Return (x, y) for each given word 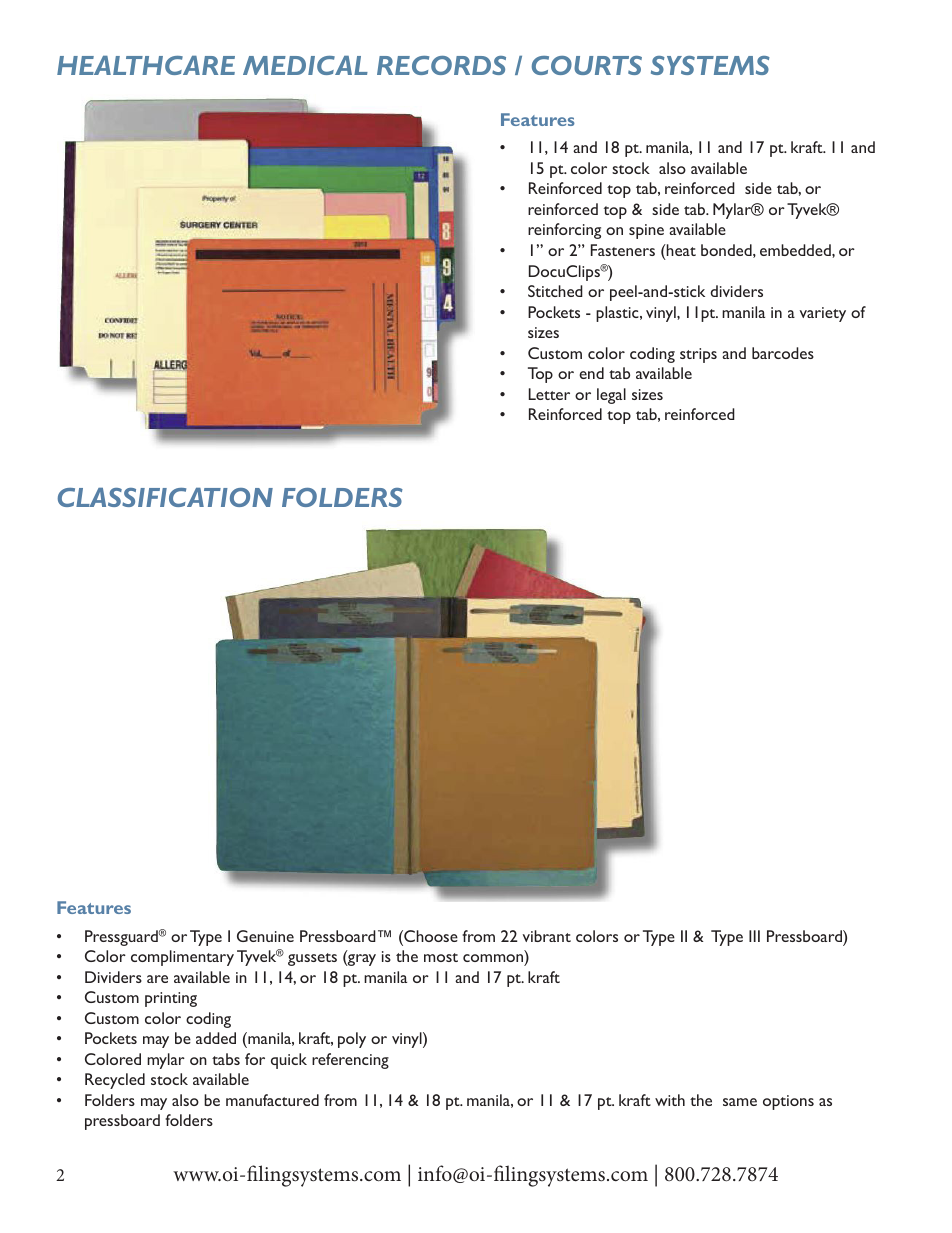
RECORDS (441, 65)
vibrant (547, 936)
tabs (226, 1059)
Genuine (265, 936)
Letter (549, 394)
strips (698, 355)
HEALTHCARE (146, 65)
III (754, 936)
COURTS (587, 65)
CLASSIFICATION (165, 497)
